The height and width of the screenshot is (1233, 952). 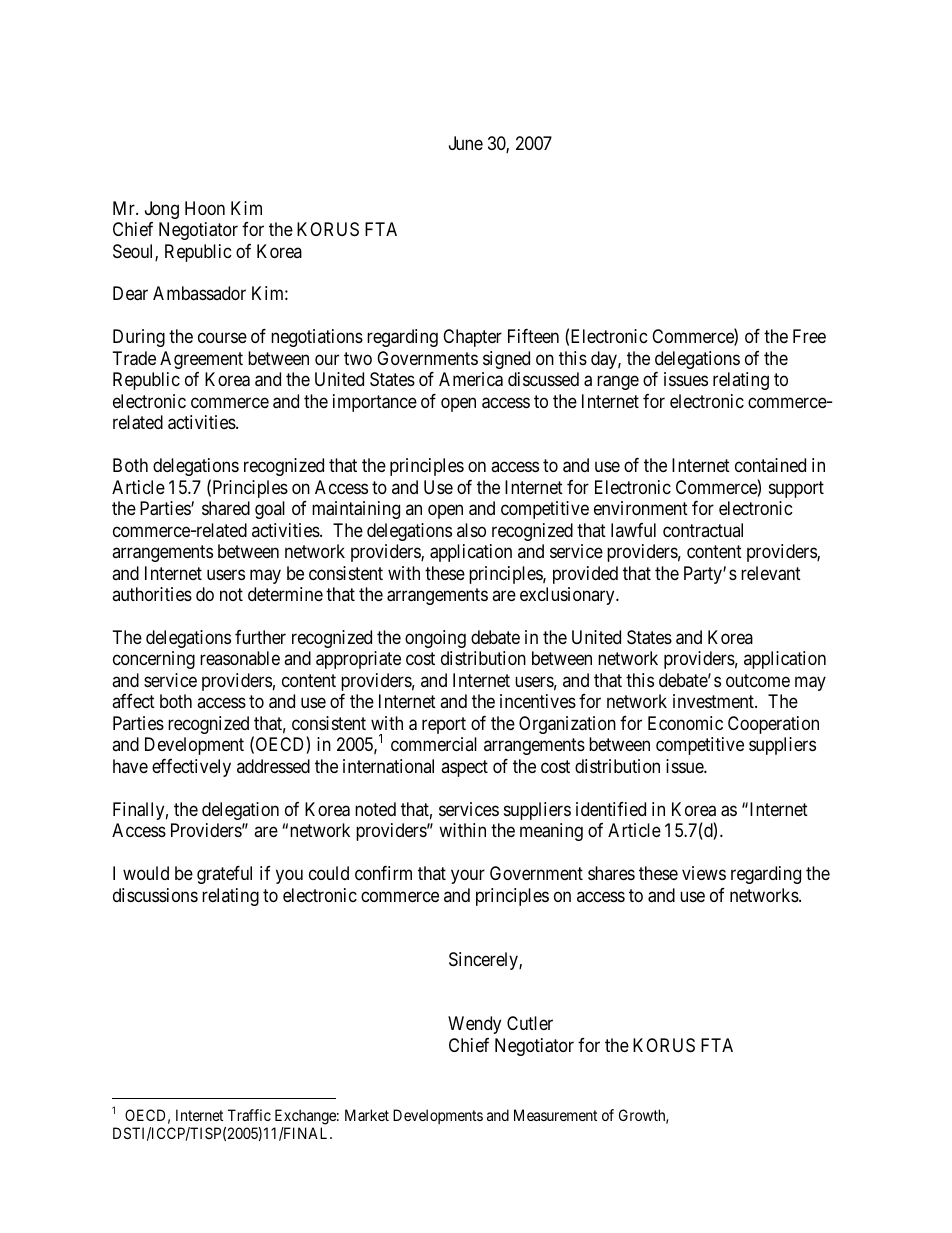 I want to click on June, so click(x=466, y=143).
